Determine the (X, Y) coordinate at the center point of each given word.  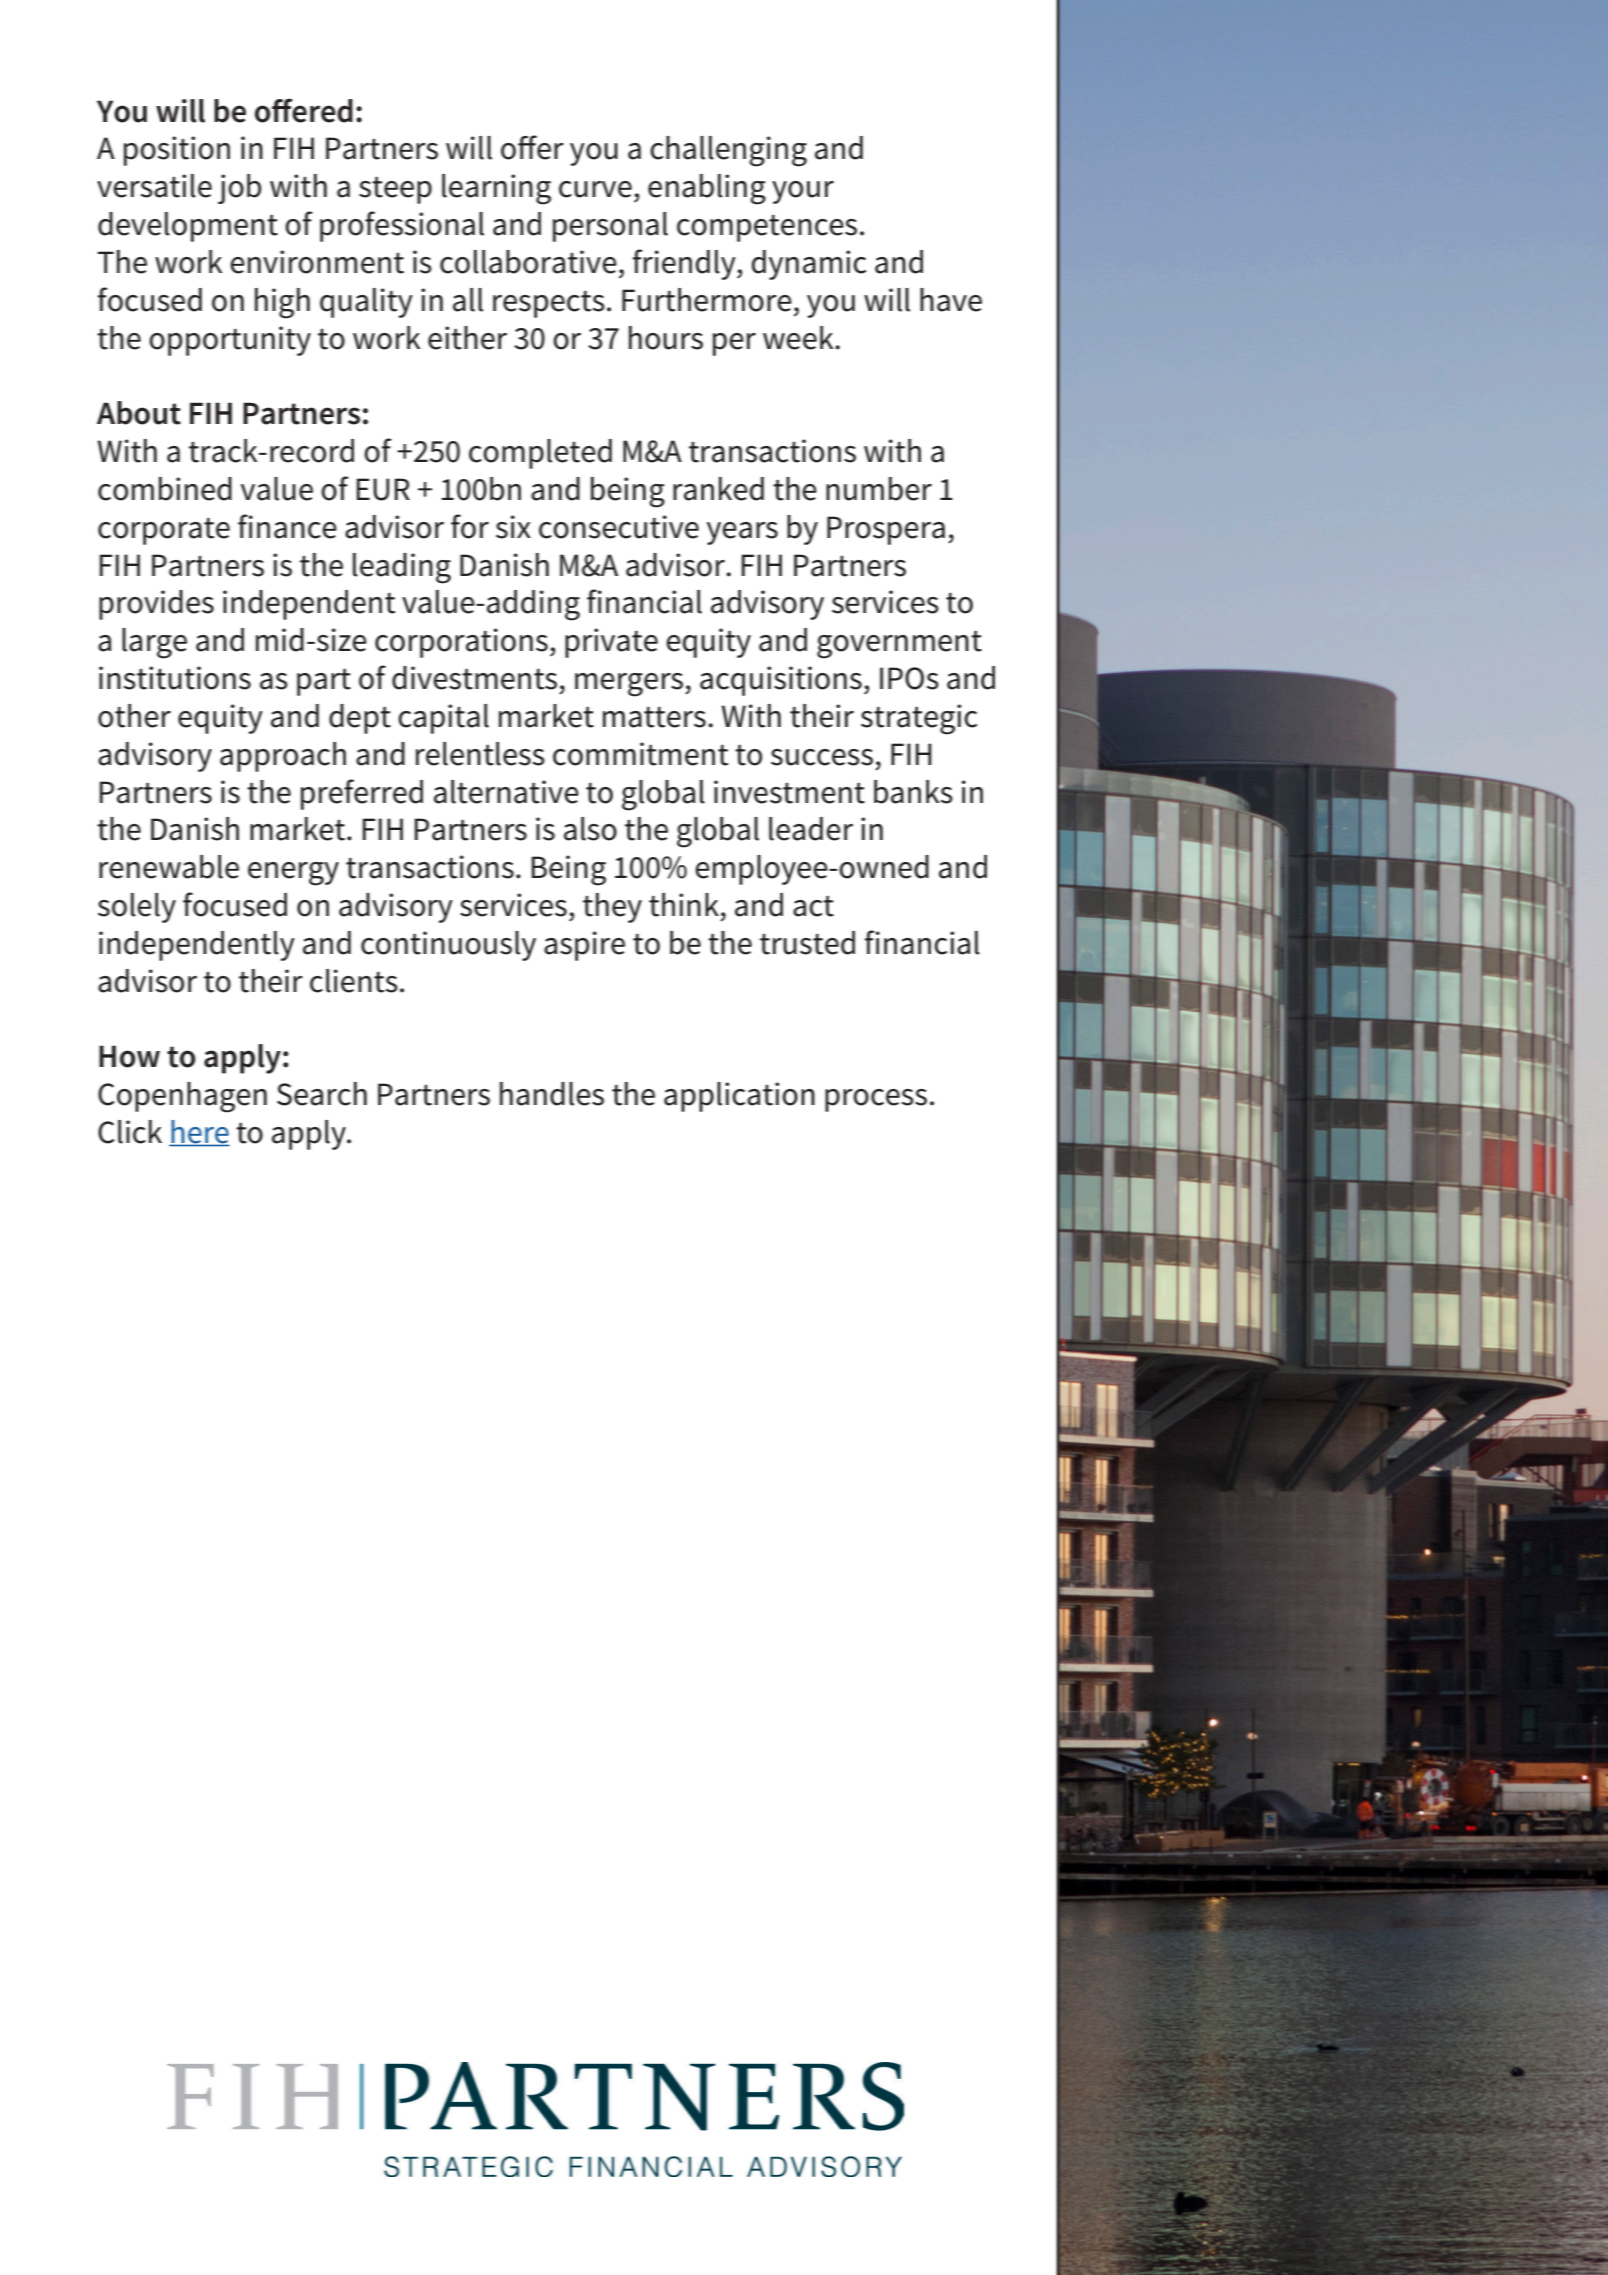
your (803, 192)
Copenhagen (182, 1097)
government (899, 645)
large (154, 643)
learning (496, 189)
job (239, 189)
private (611, 643)
